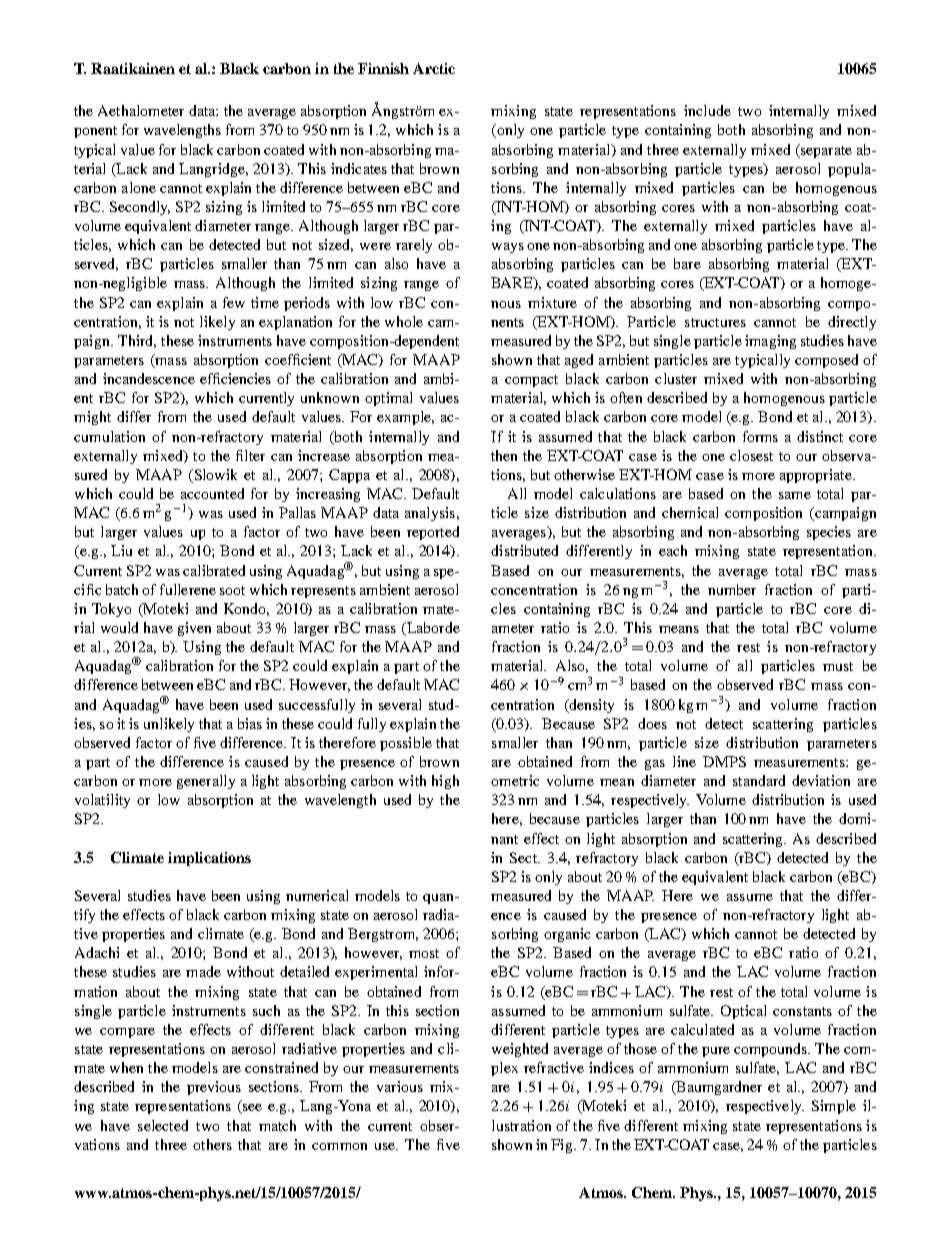 Image resolution: width=952 pixels, height=1257 pixels. Describe the element at coordinates (718, 1088) in the image. I see `Baumgardner` at that location.
